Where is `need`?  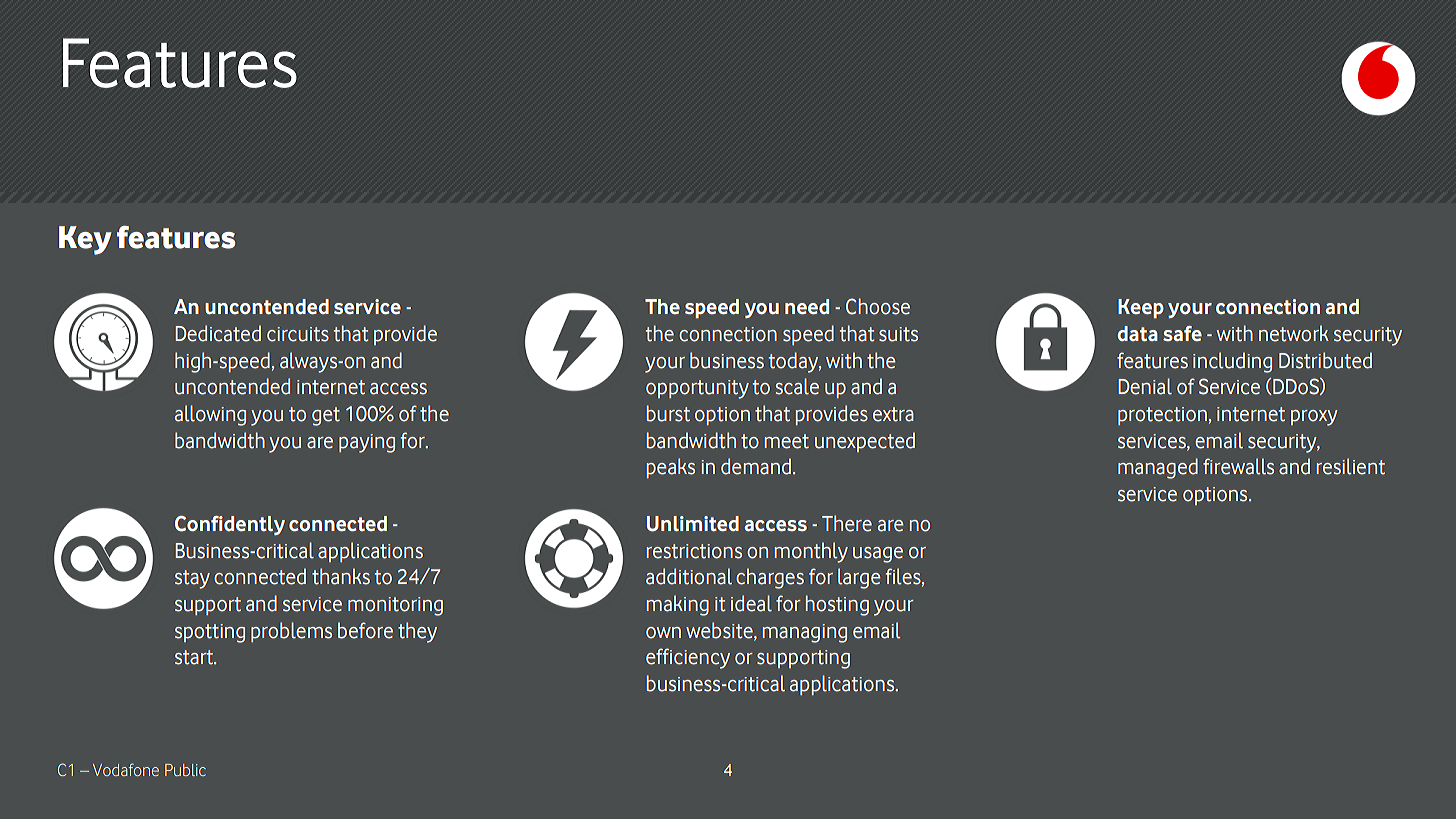
need is located at coordinates (807, 306).
